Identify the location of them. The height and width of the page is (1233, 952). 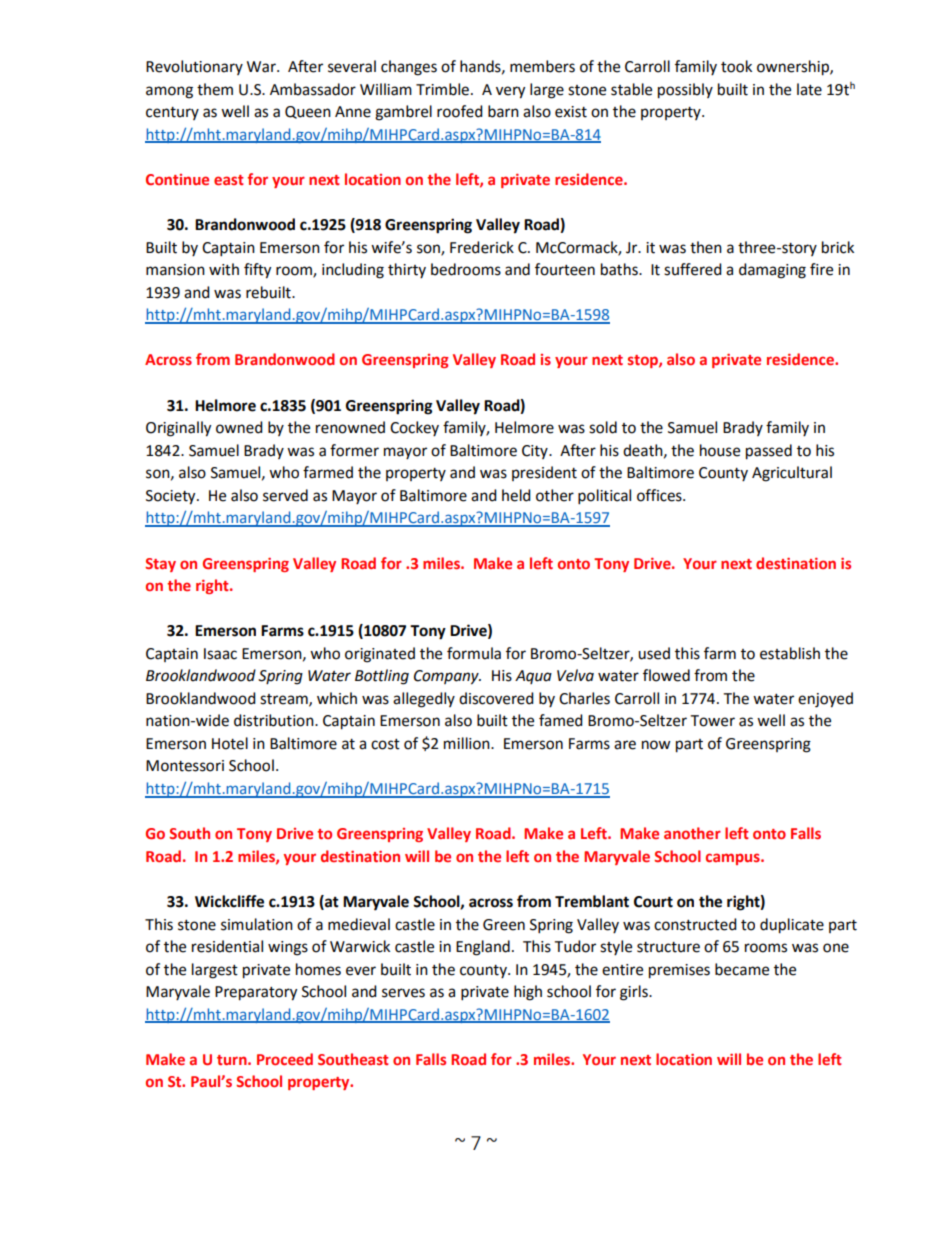
(215, 89).
